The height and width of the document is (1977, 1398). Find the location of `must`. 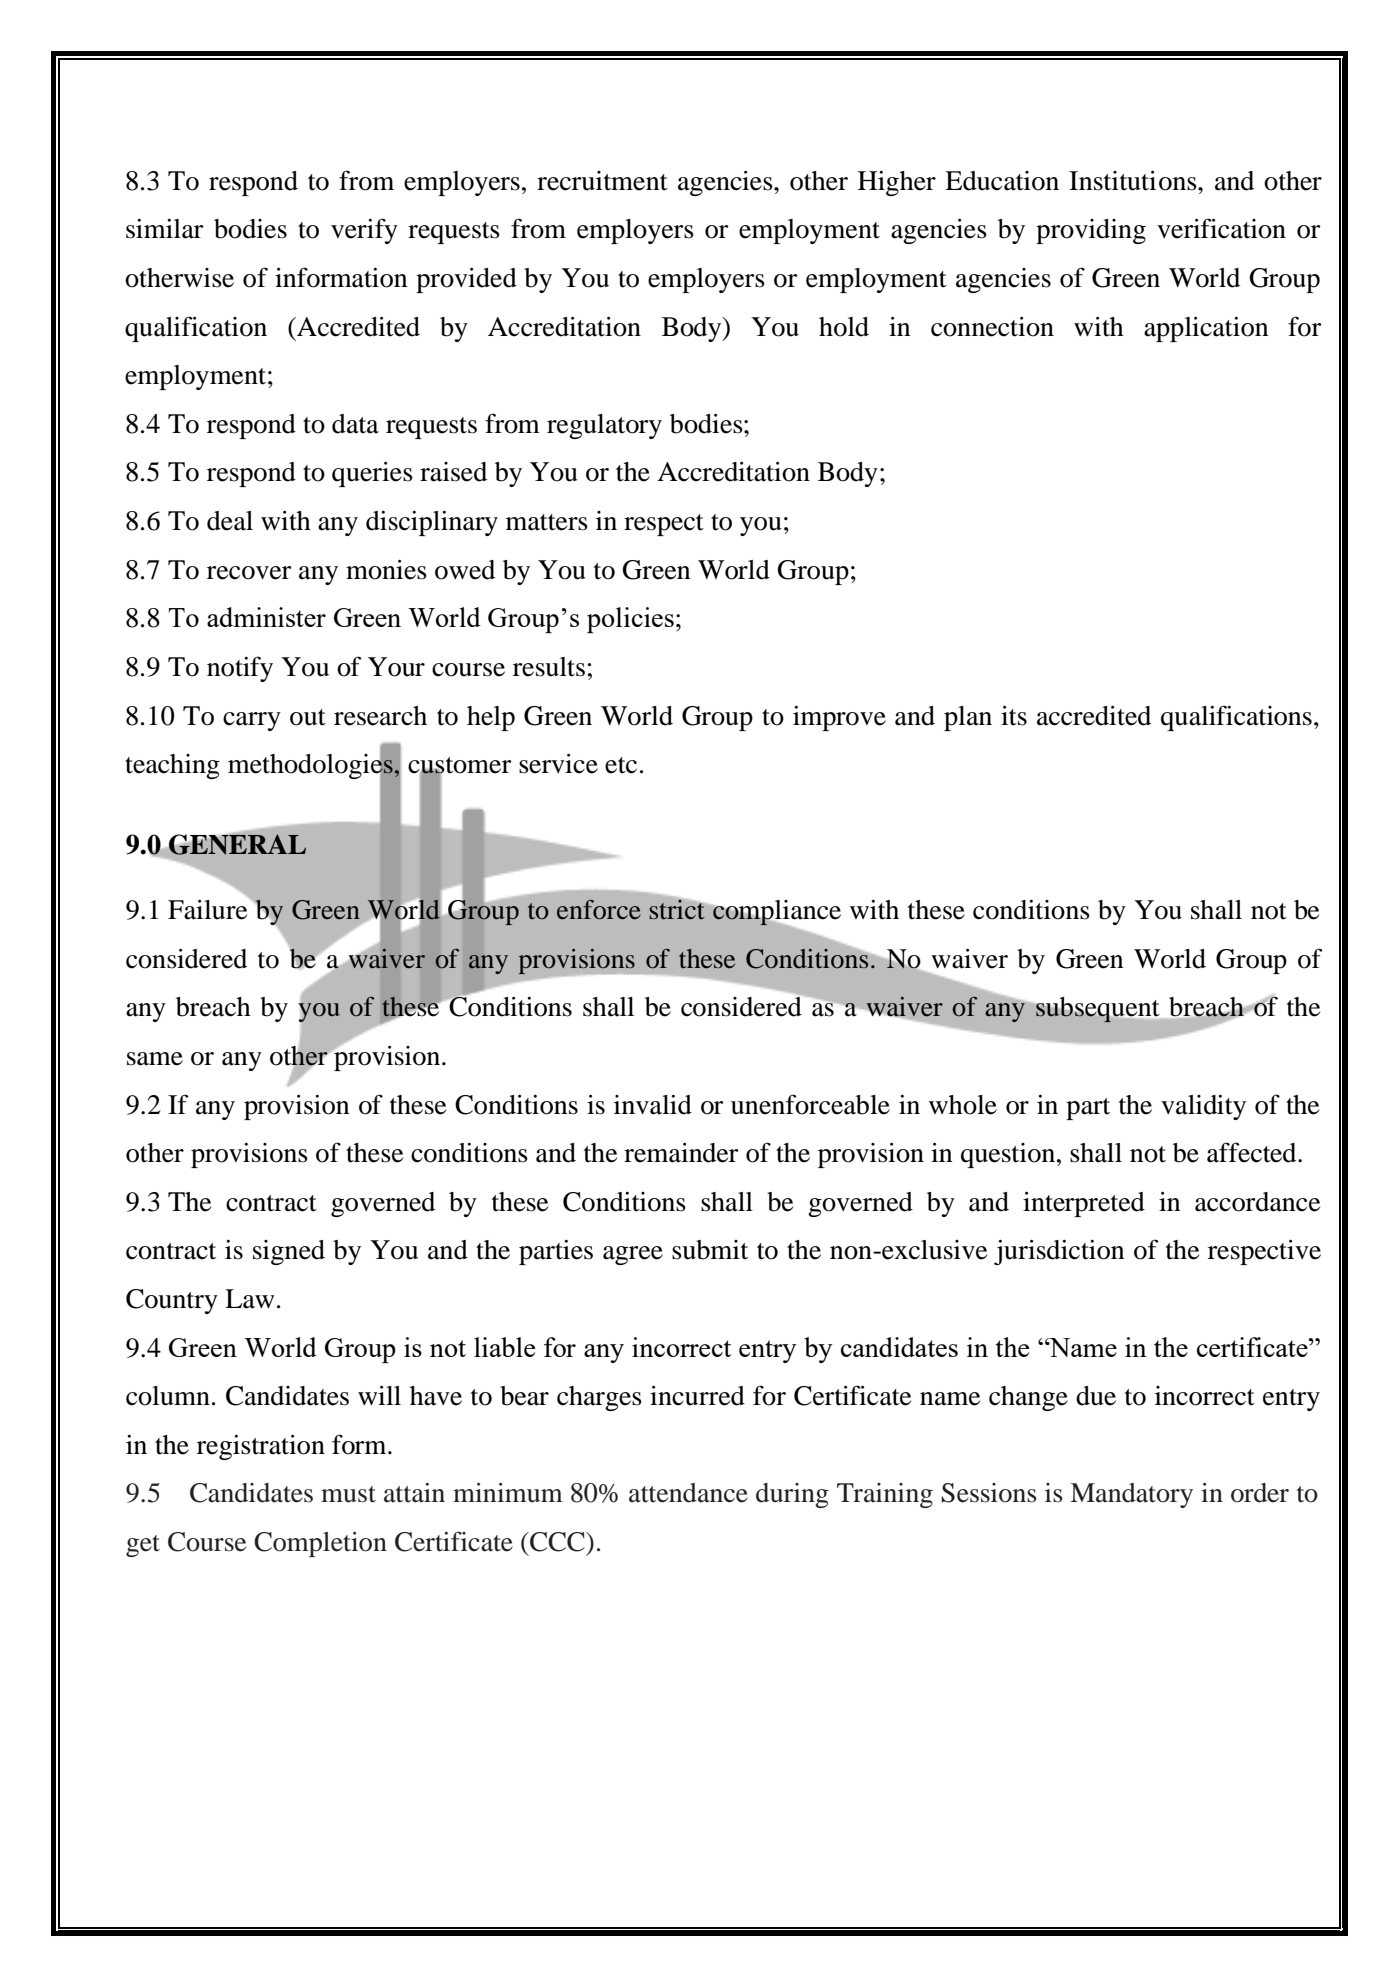

must is located at coordinates (348, 1494).
